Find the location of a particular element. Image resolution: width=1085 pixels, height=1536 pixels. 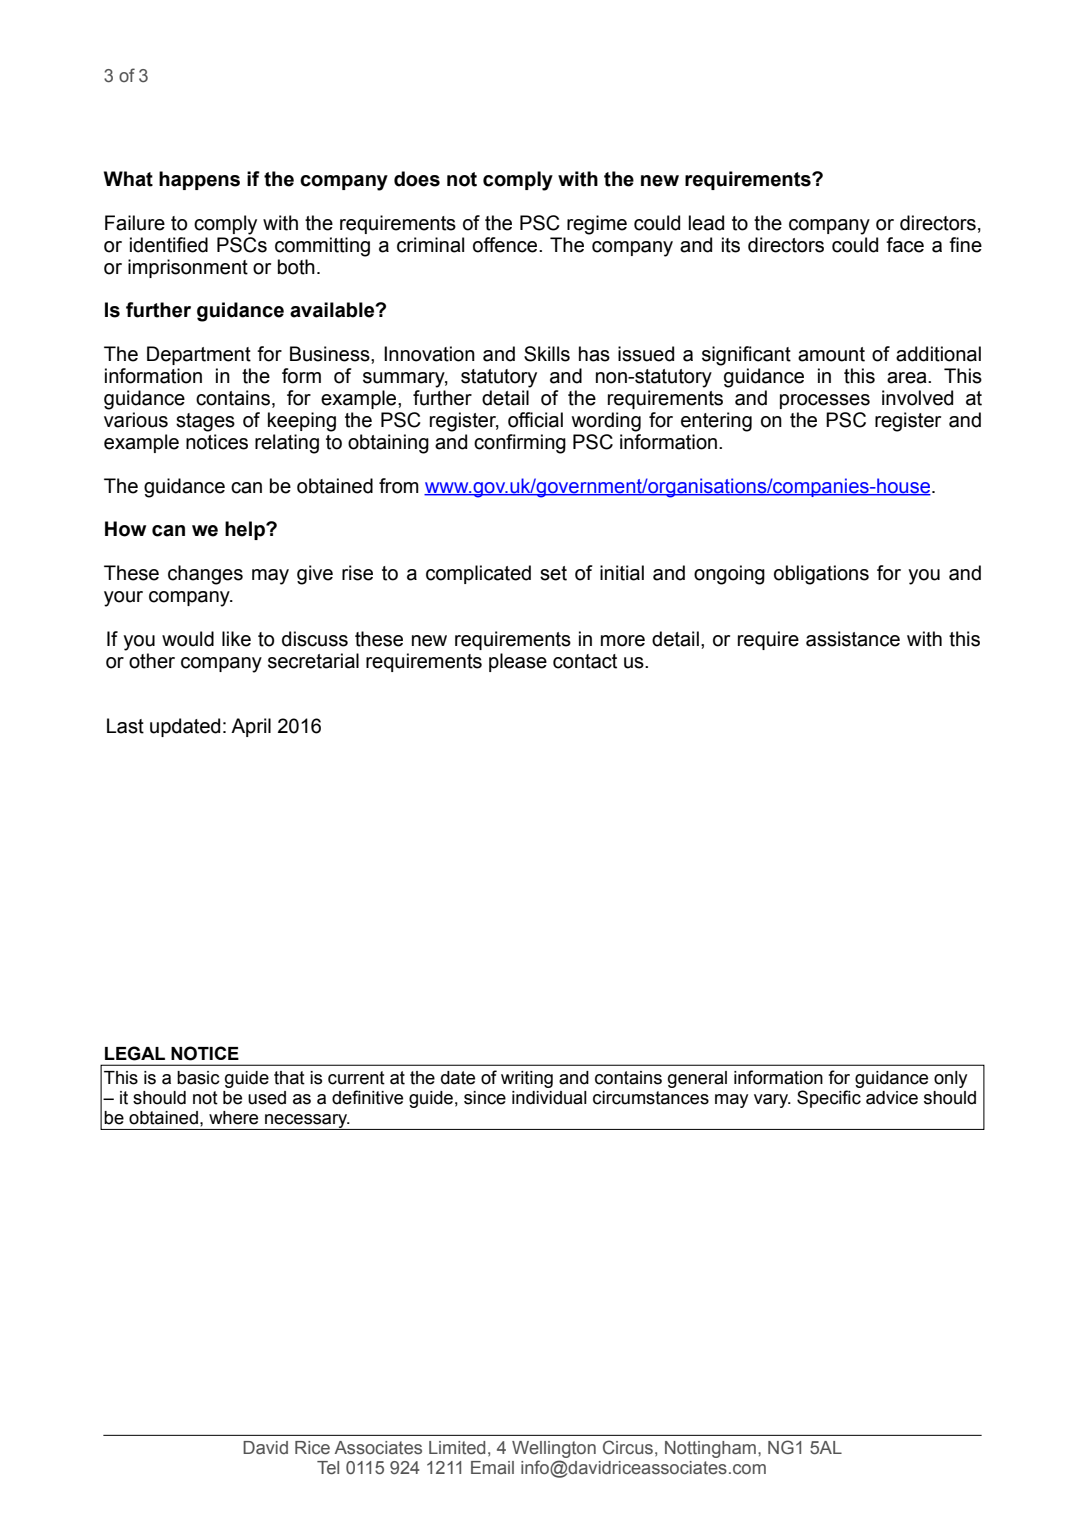

stages is located at coordinates (205, 422).
